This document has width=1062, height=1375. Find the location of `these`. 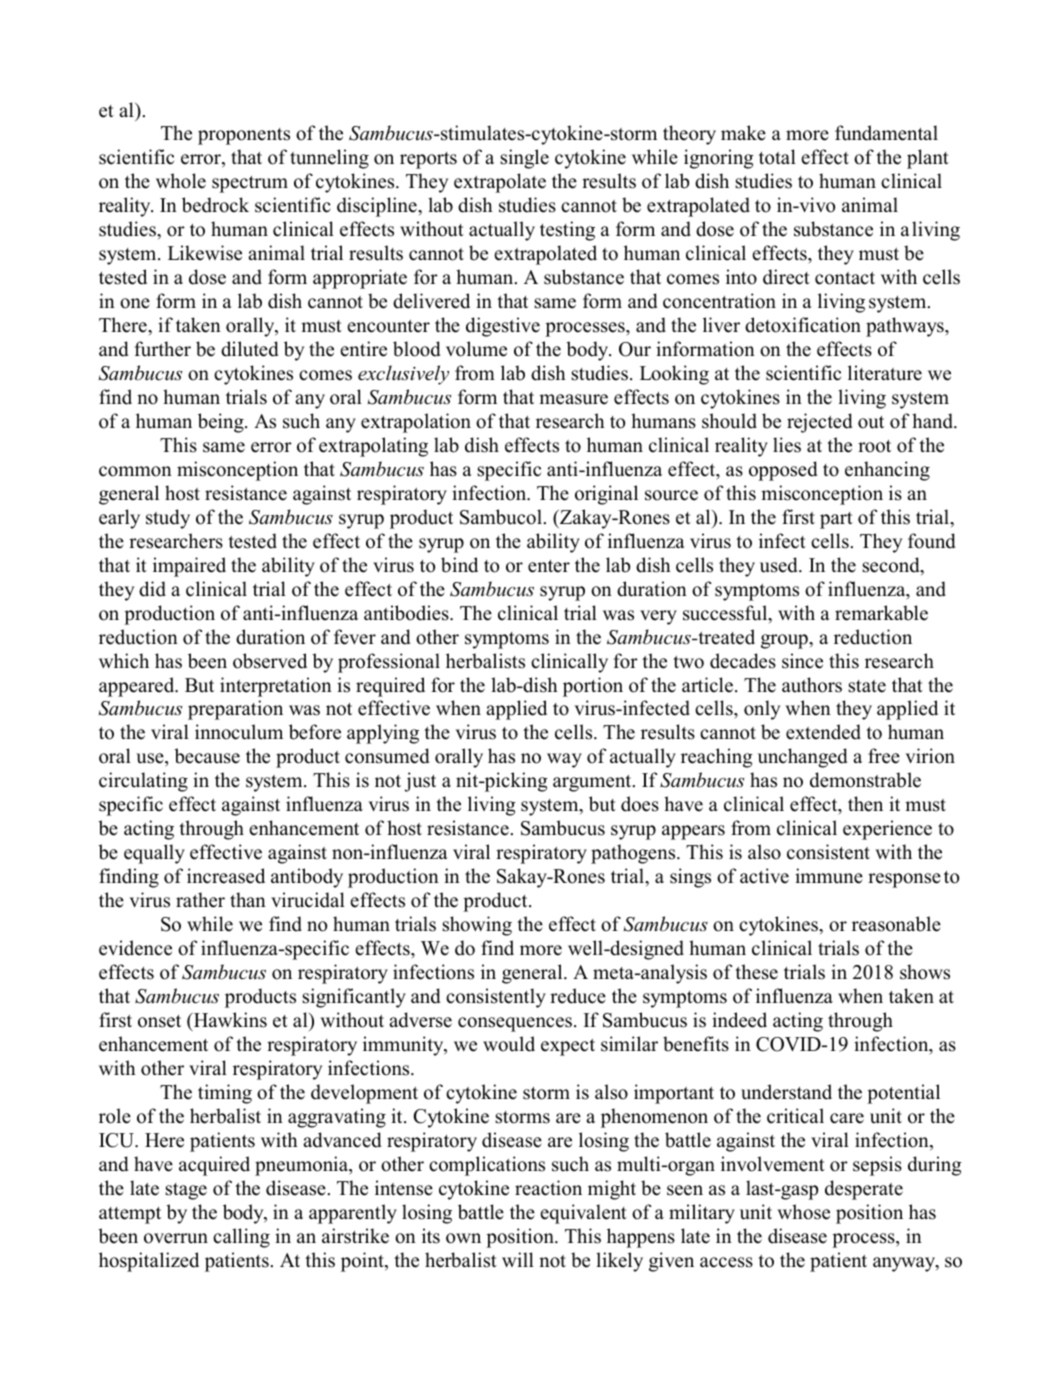

these is located at coordinates (756, 972).
